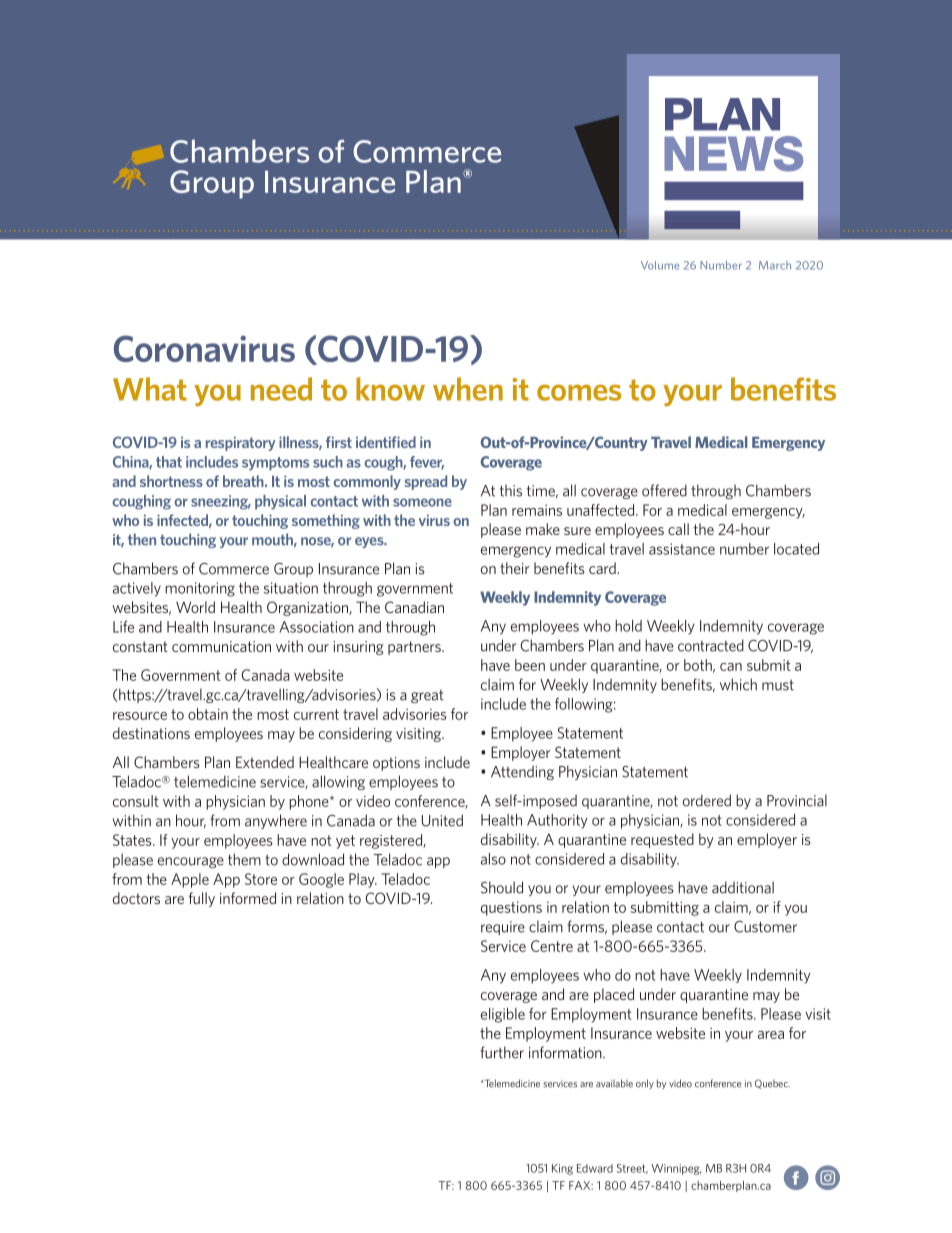 This image has height=1233, width=952. Describe the element at coordinates (660, 265) in the image. I see `Volume` at that location.
